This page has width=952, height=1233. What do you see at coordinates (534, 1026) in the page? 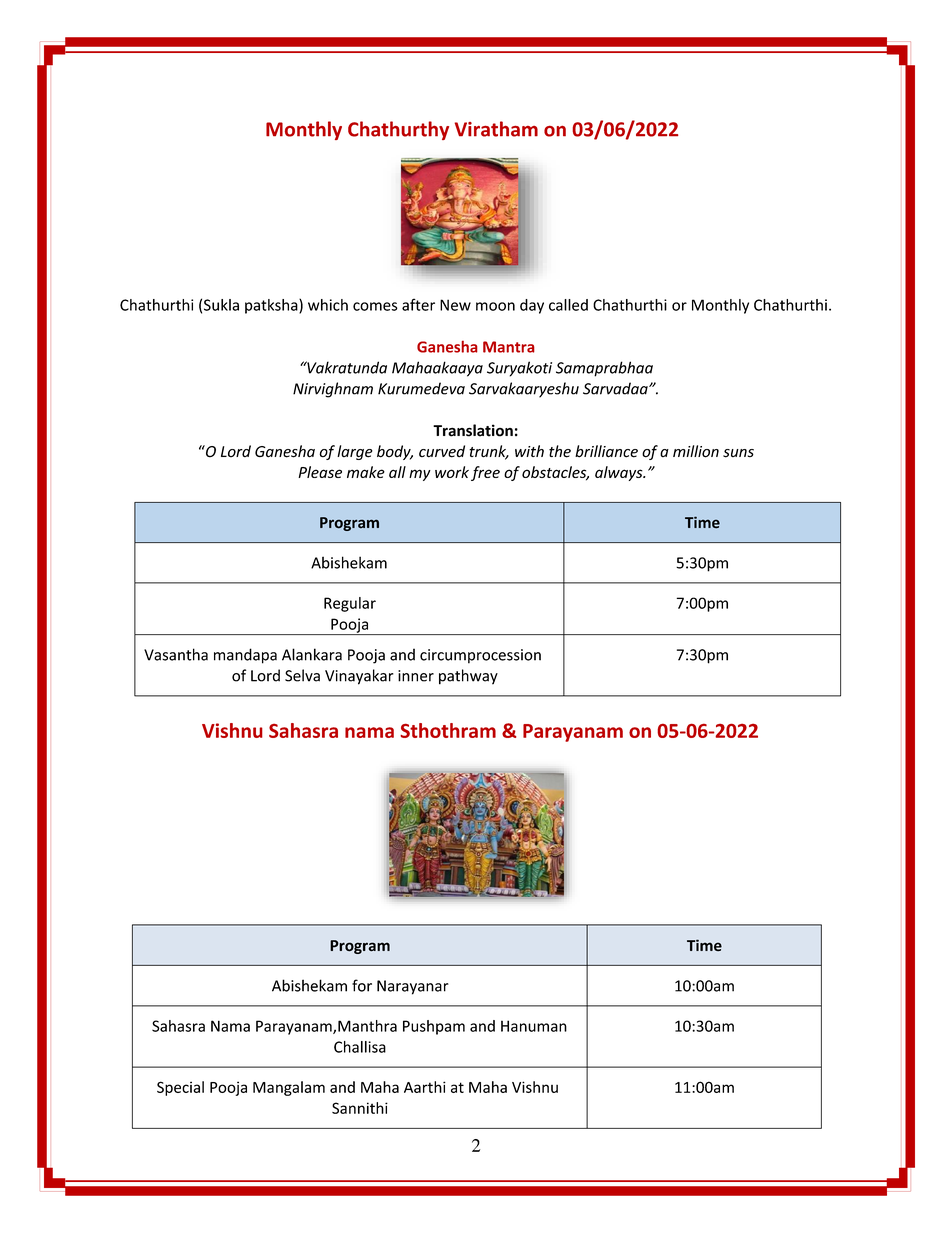
I see `Hanuman` at bounding box center [534, 1026].
